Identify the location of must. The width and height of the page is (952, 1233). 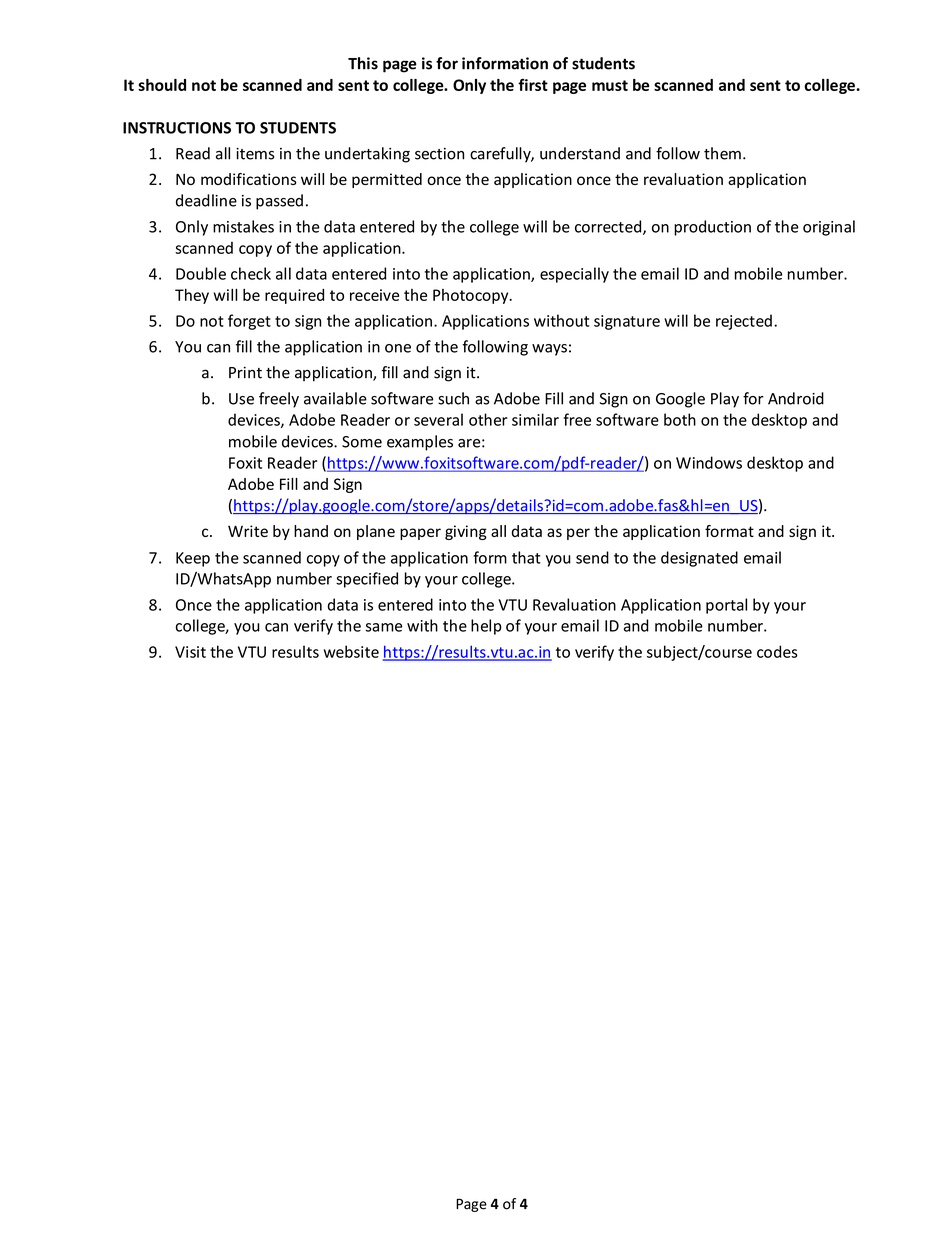
(610, 85).
